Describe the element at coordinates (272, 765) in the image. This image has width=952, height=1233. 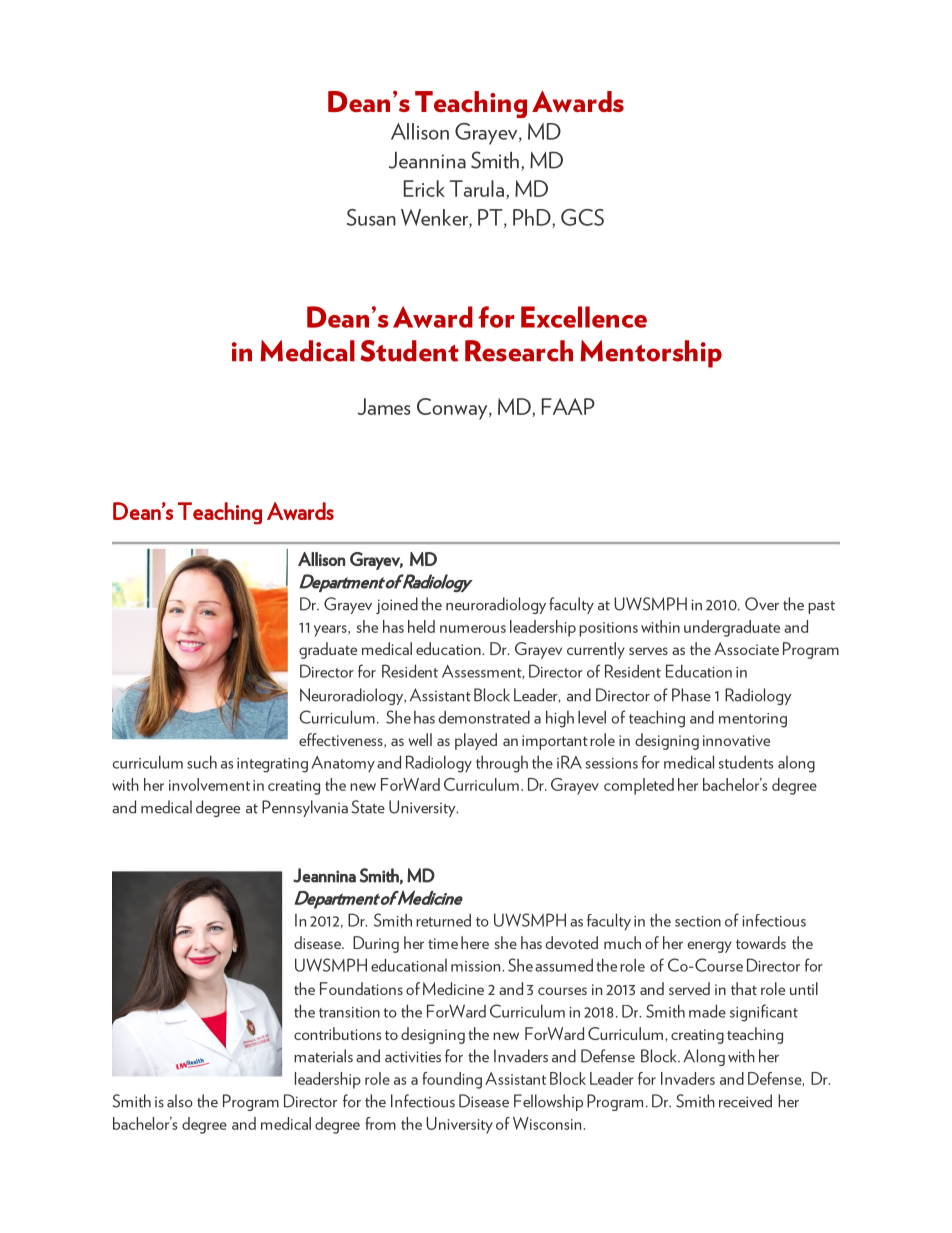
I see `integrating` at that location.
